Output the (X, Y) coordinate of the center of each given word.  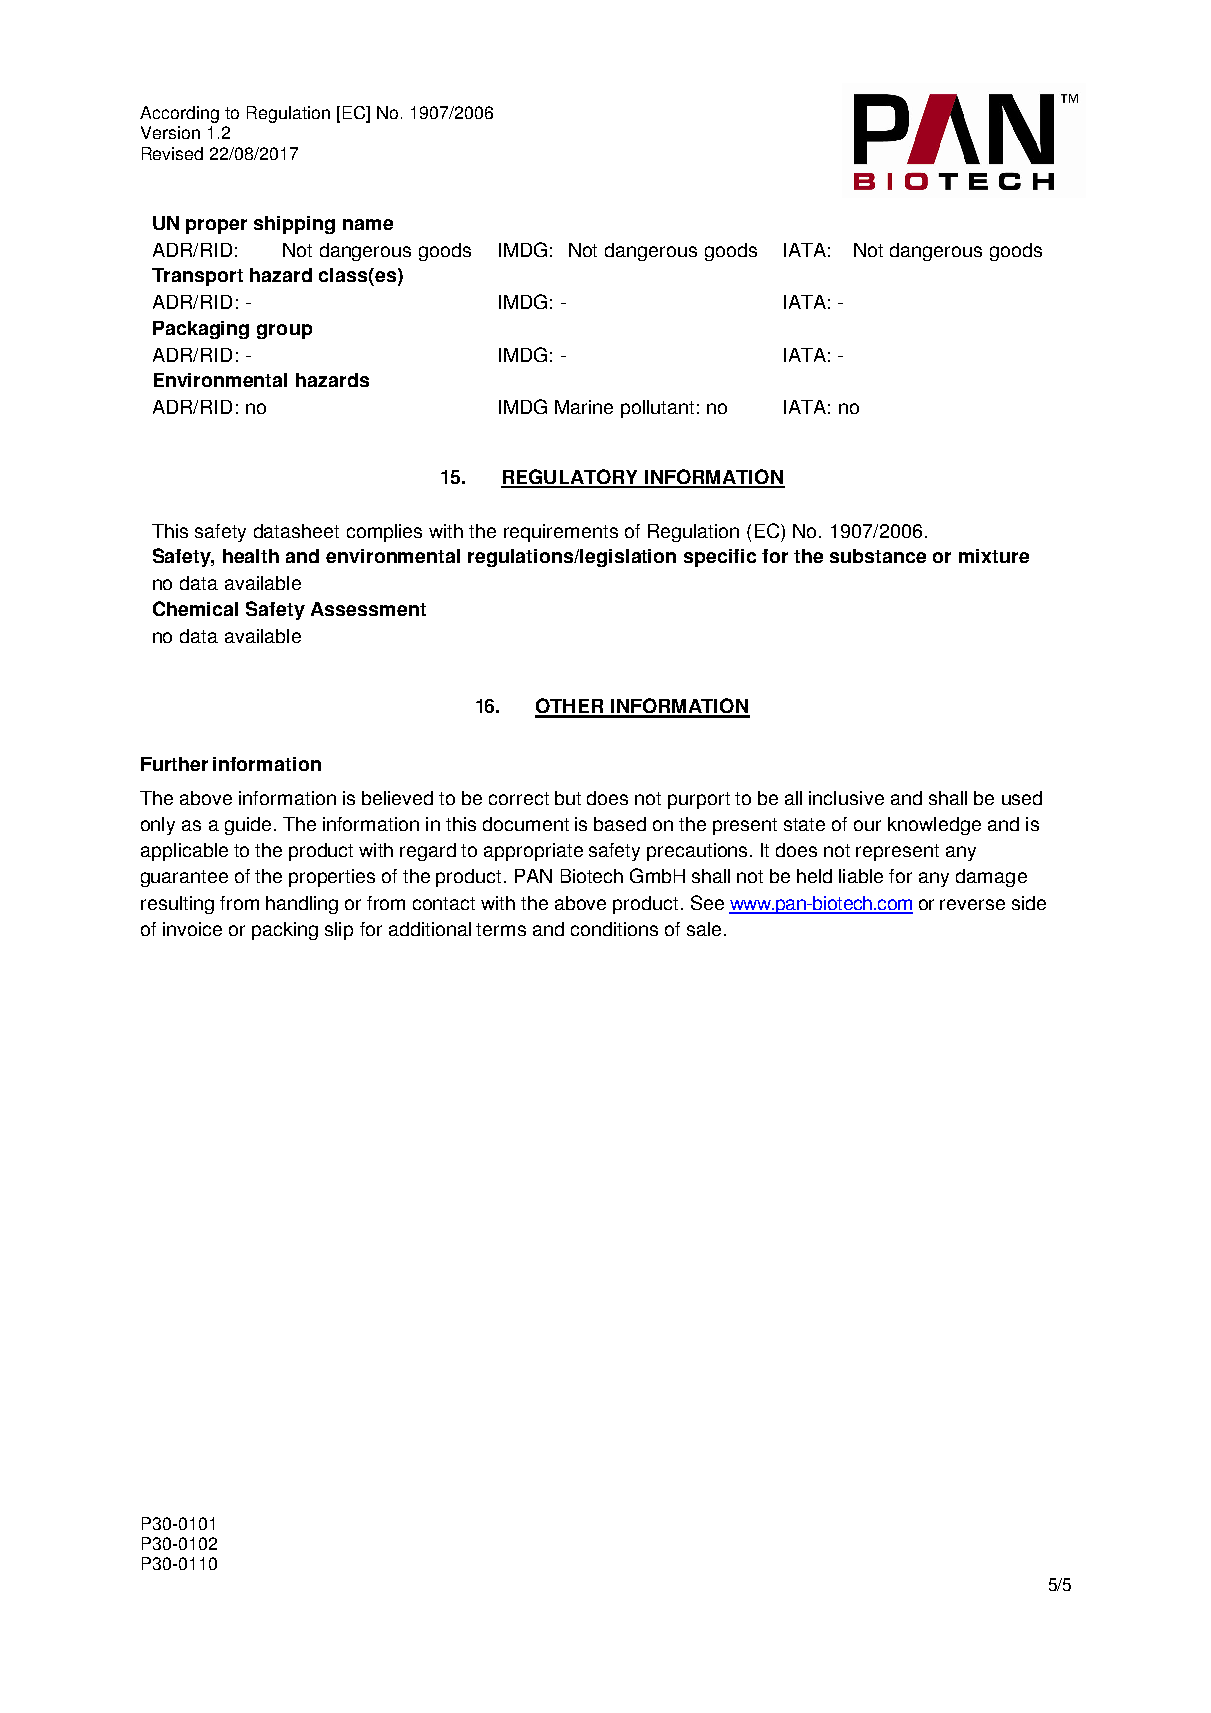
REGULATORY (571, 478)
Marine (584, 407)
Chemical (195, 608)
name (368, 224)
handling (302, 905)
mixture (994, 556)
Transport (197, 277)
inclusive (846, 798)
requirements (561, 533)
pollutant (657, 409)
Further (174, 764)
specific (720, 558)
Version (170, 132)
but (568, 798)
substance (878, 556)
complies (384, 533)
